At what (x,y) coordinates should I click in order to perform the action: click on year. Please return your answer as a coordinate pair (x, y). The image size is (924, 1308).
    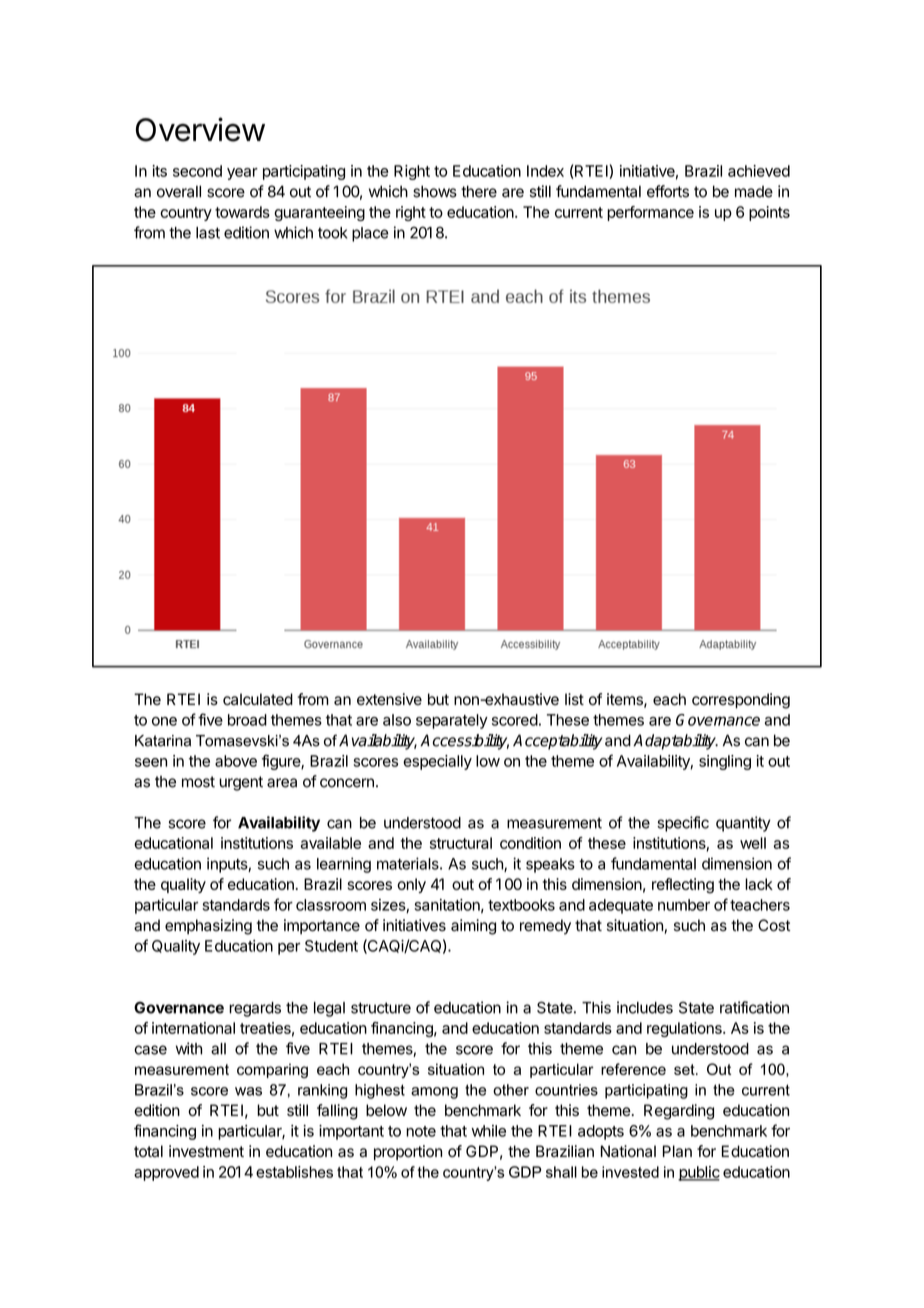
    Looking at the image, I should click on (242, 174).
